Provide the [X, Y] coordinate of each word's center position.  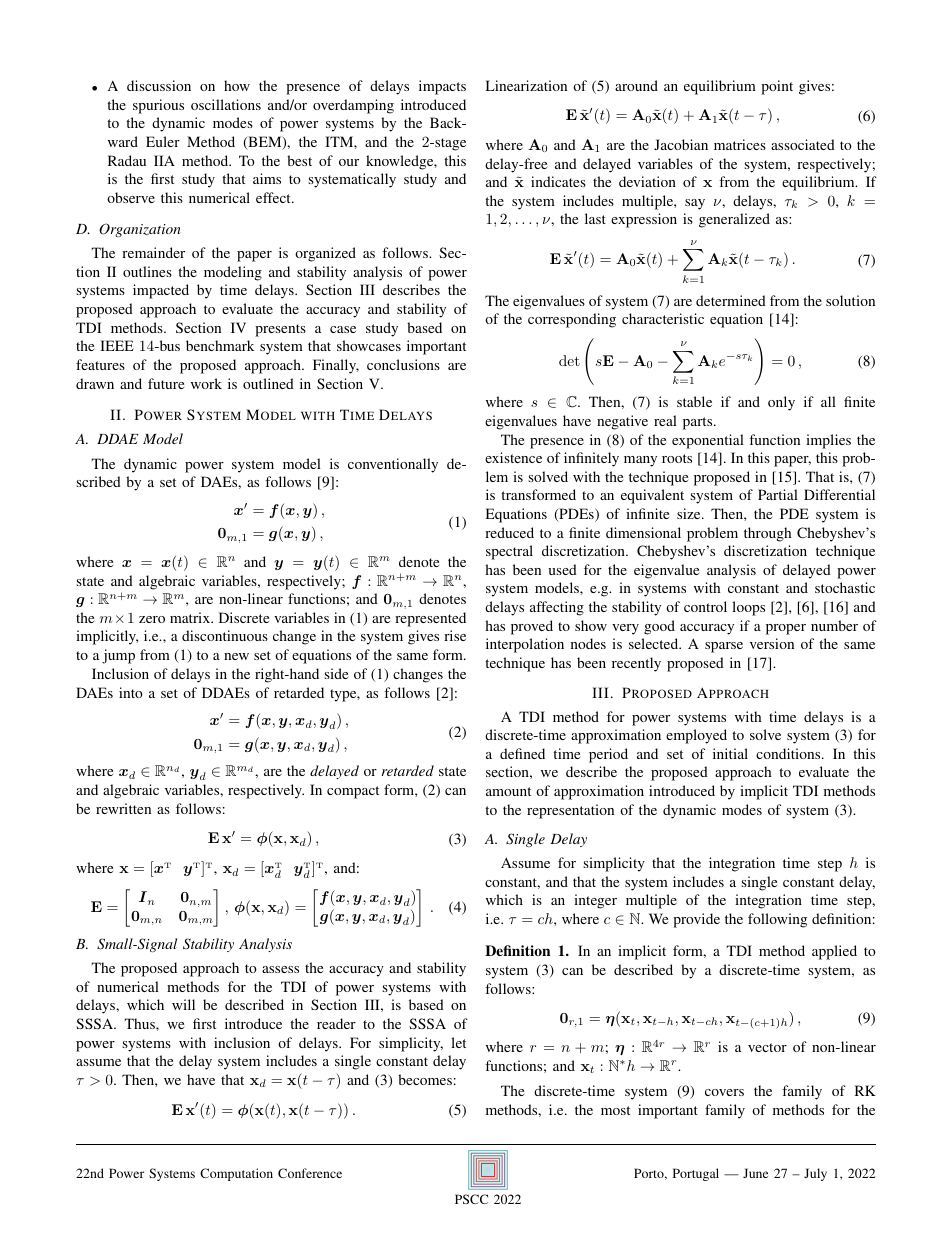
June [755, 1173]
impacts [442, 87]
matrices [740, 144]
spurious [158, 106]
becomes [425, 1079]
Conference [310, 1173]
